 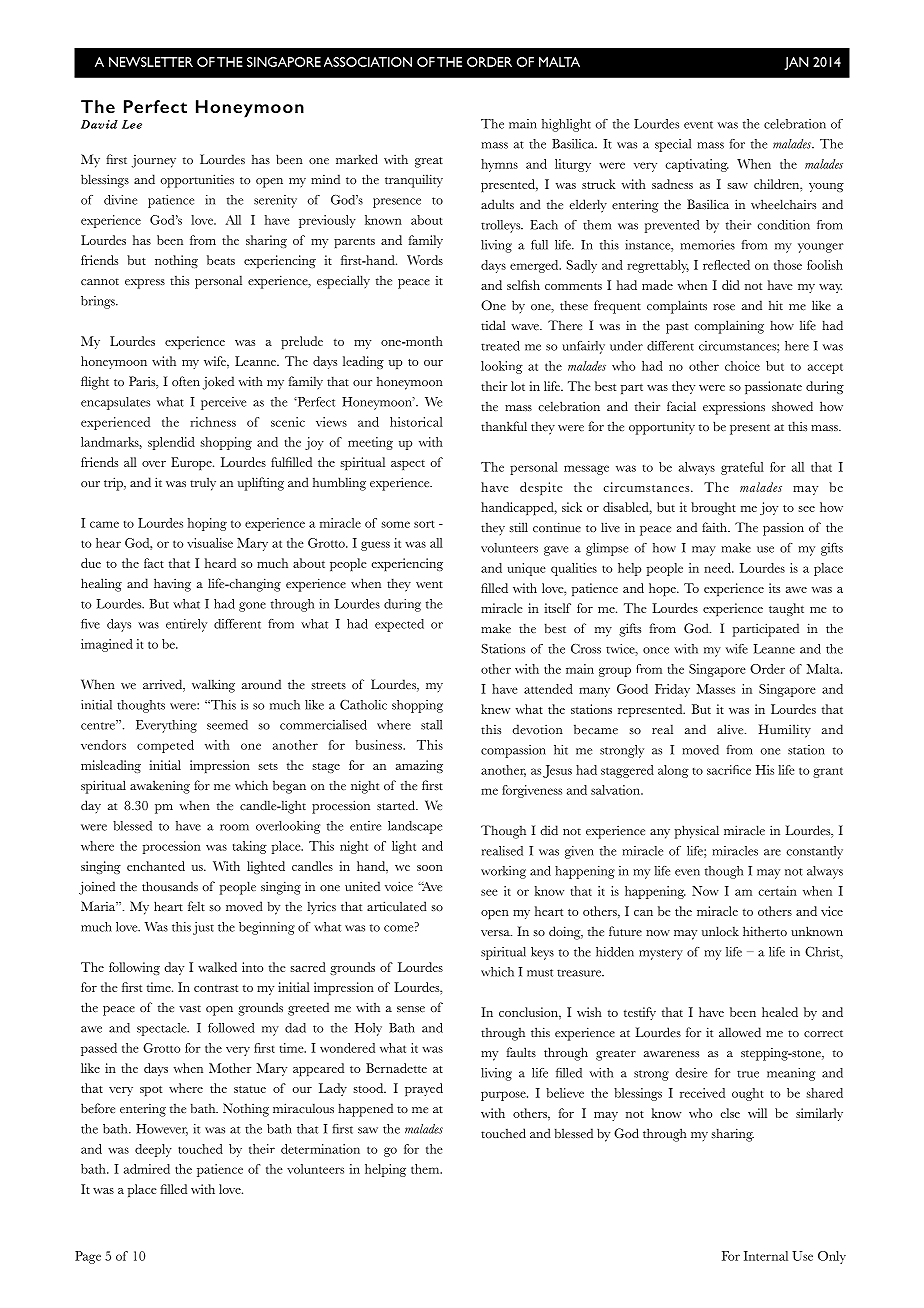 I want to click on NEWSLETTER, so click(x=151, y=62).
